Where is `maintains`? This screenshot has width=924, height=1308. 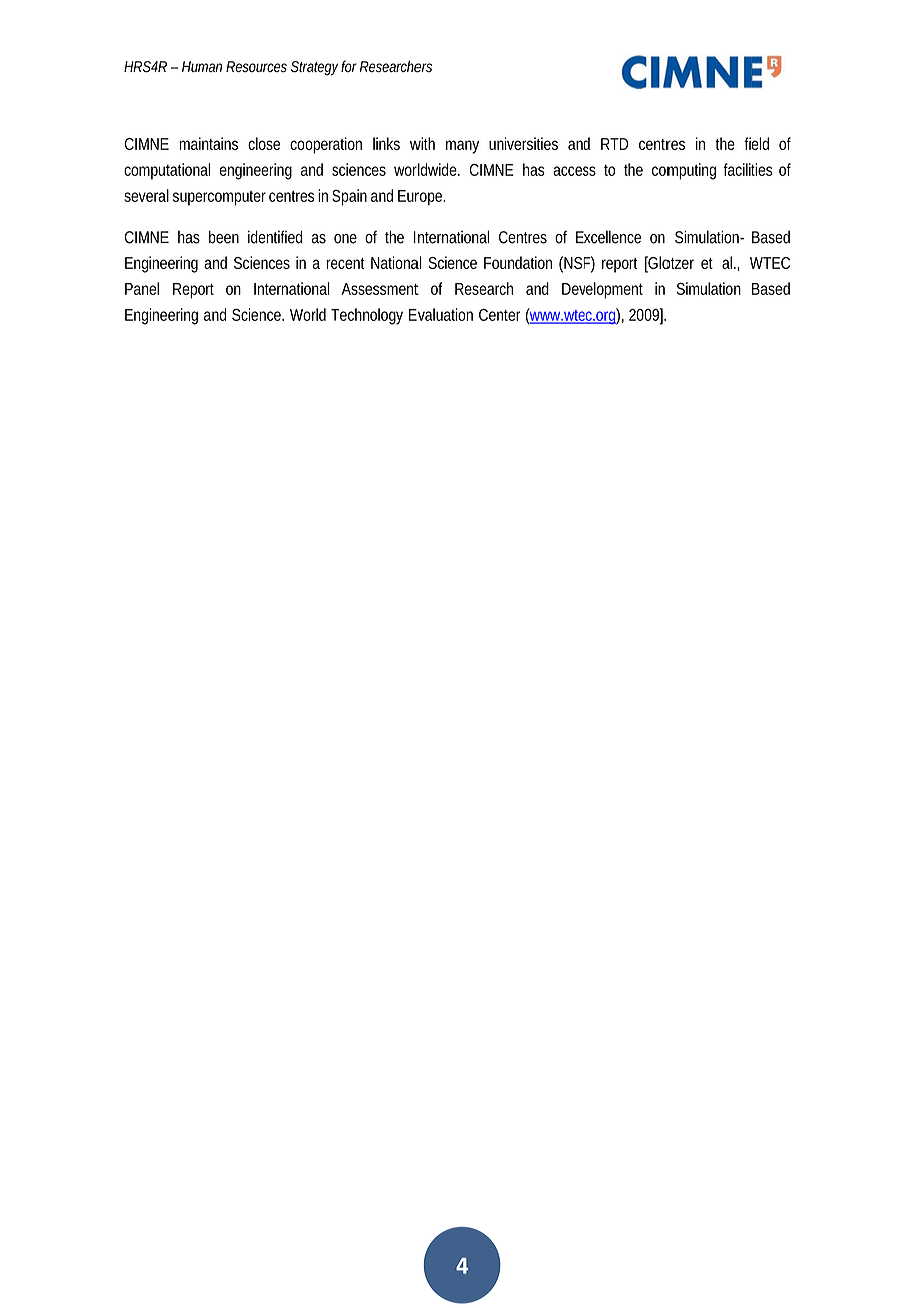
maintains is located at coordinates (208, 143).
